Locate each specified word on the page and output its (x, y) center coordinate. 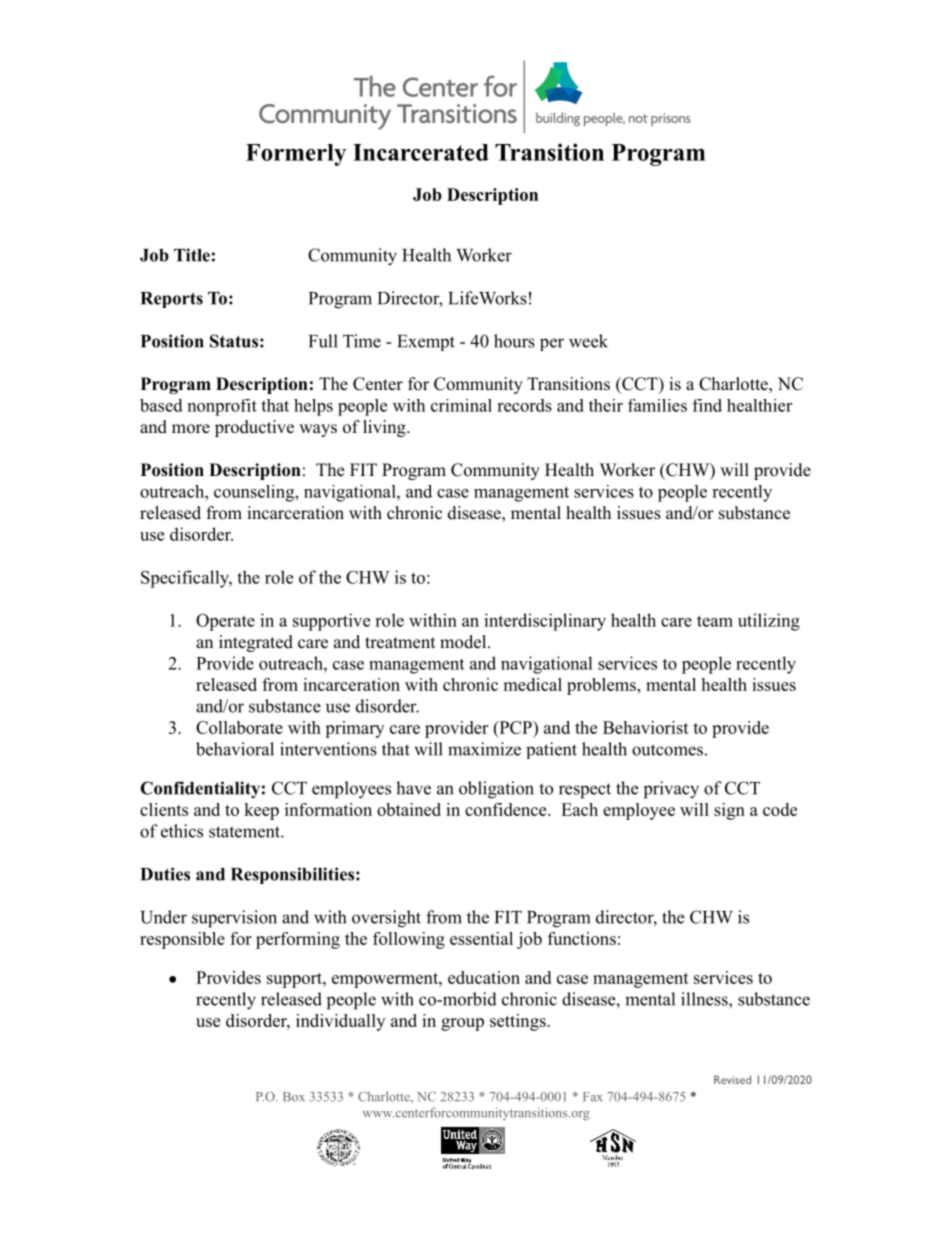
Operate (225, 622)
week (588, 341)
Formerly (296, 155)
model (464, 642)
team (715, 621)
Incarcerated (421, 152)
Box (294, 1097)
